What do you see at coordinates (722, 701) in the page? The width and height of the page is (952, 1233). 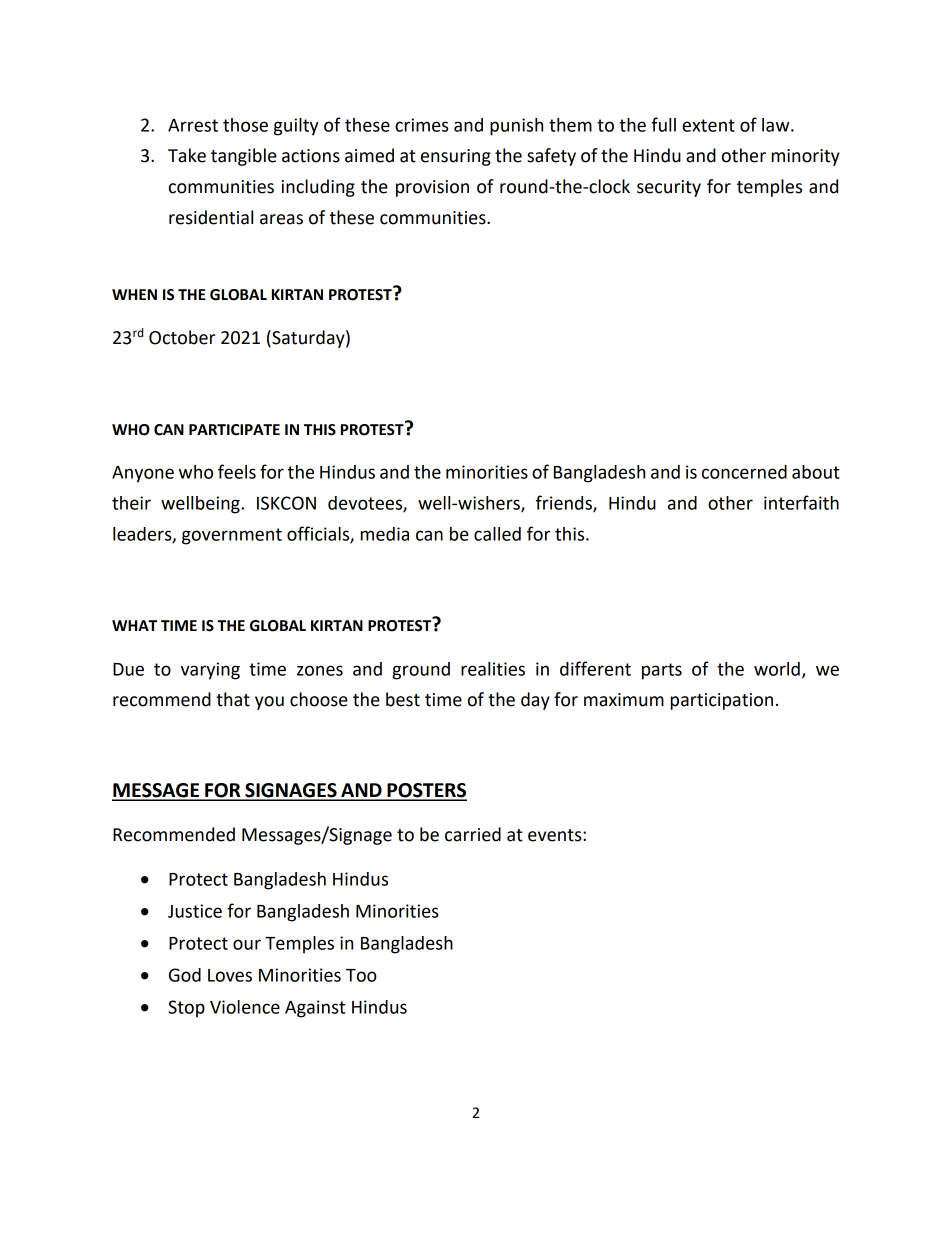 I see `participation` at bounding box center [722, 701].
